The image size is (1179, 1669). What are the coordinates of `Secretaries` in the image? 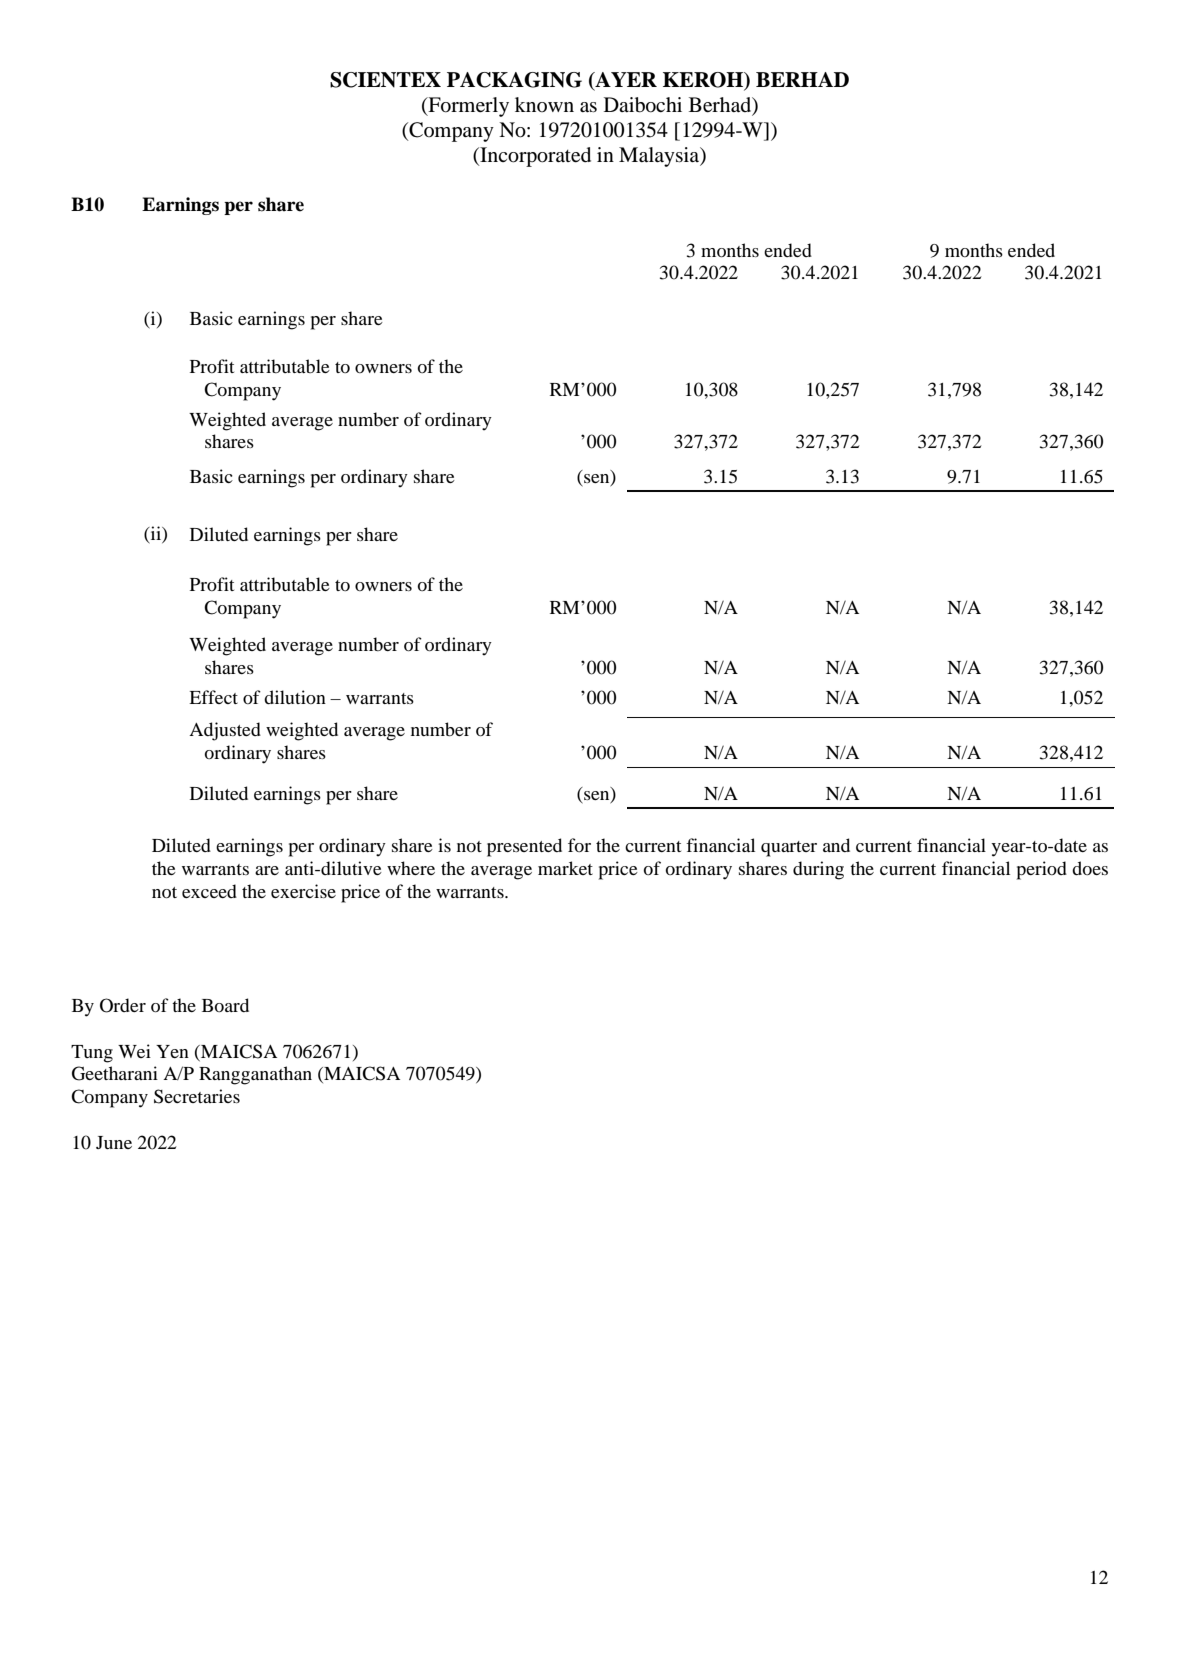 It's located at (197, 1096).
